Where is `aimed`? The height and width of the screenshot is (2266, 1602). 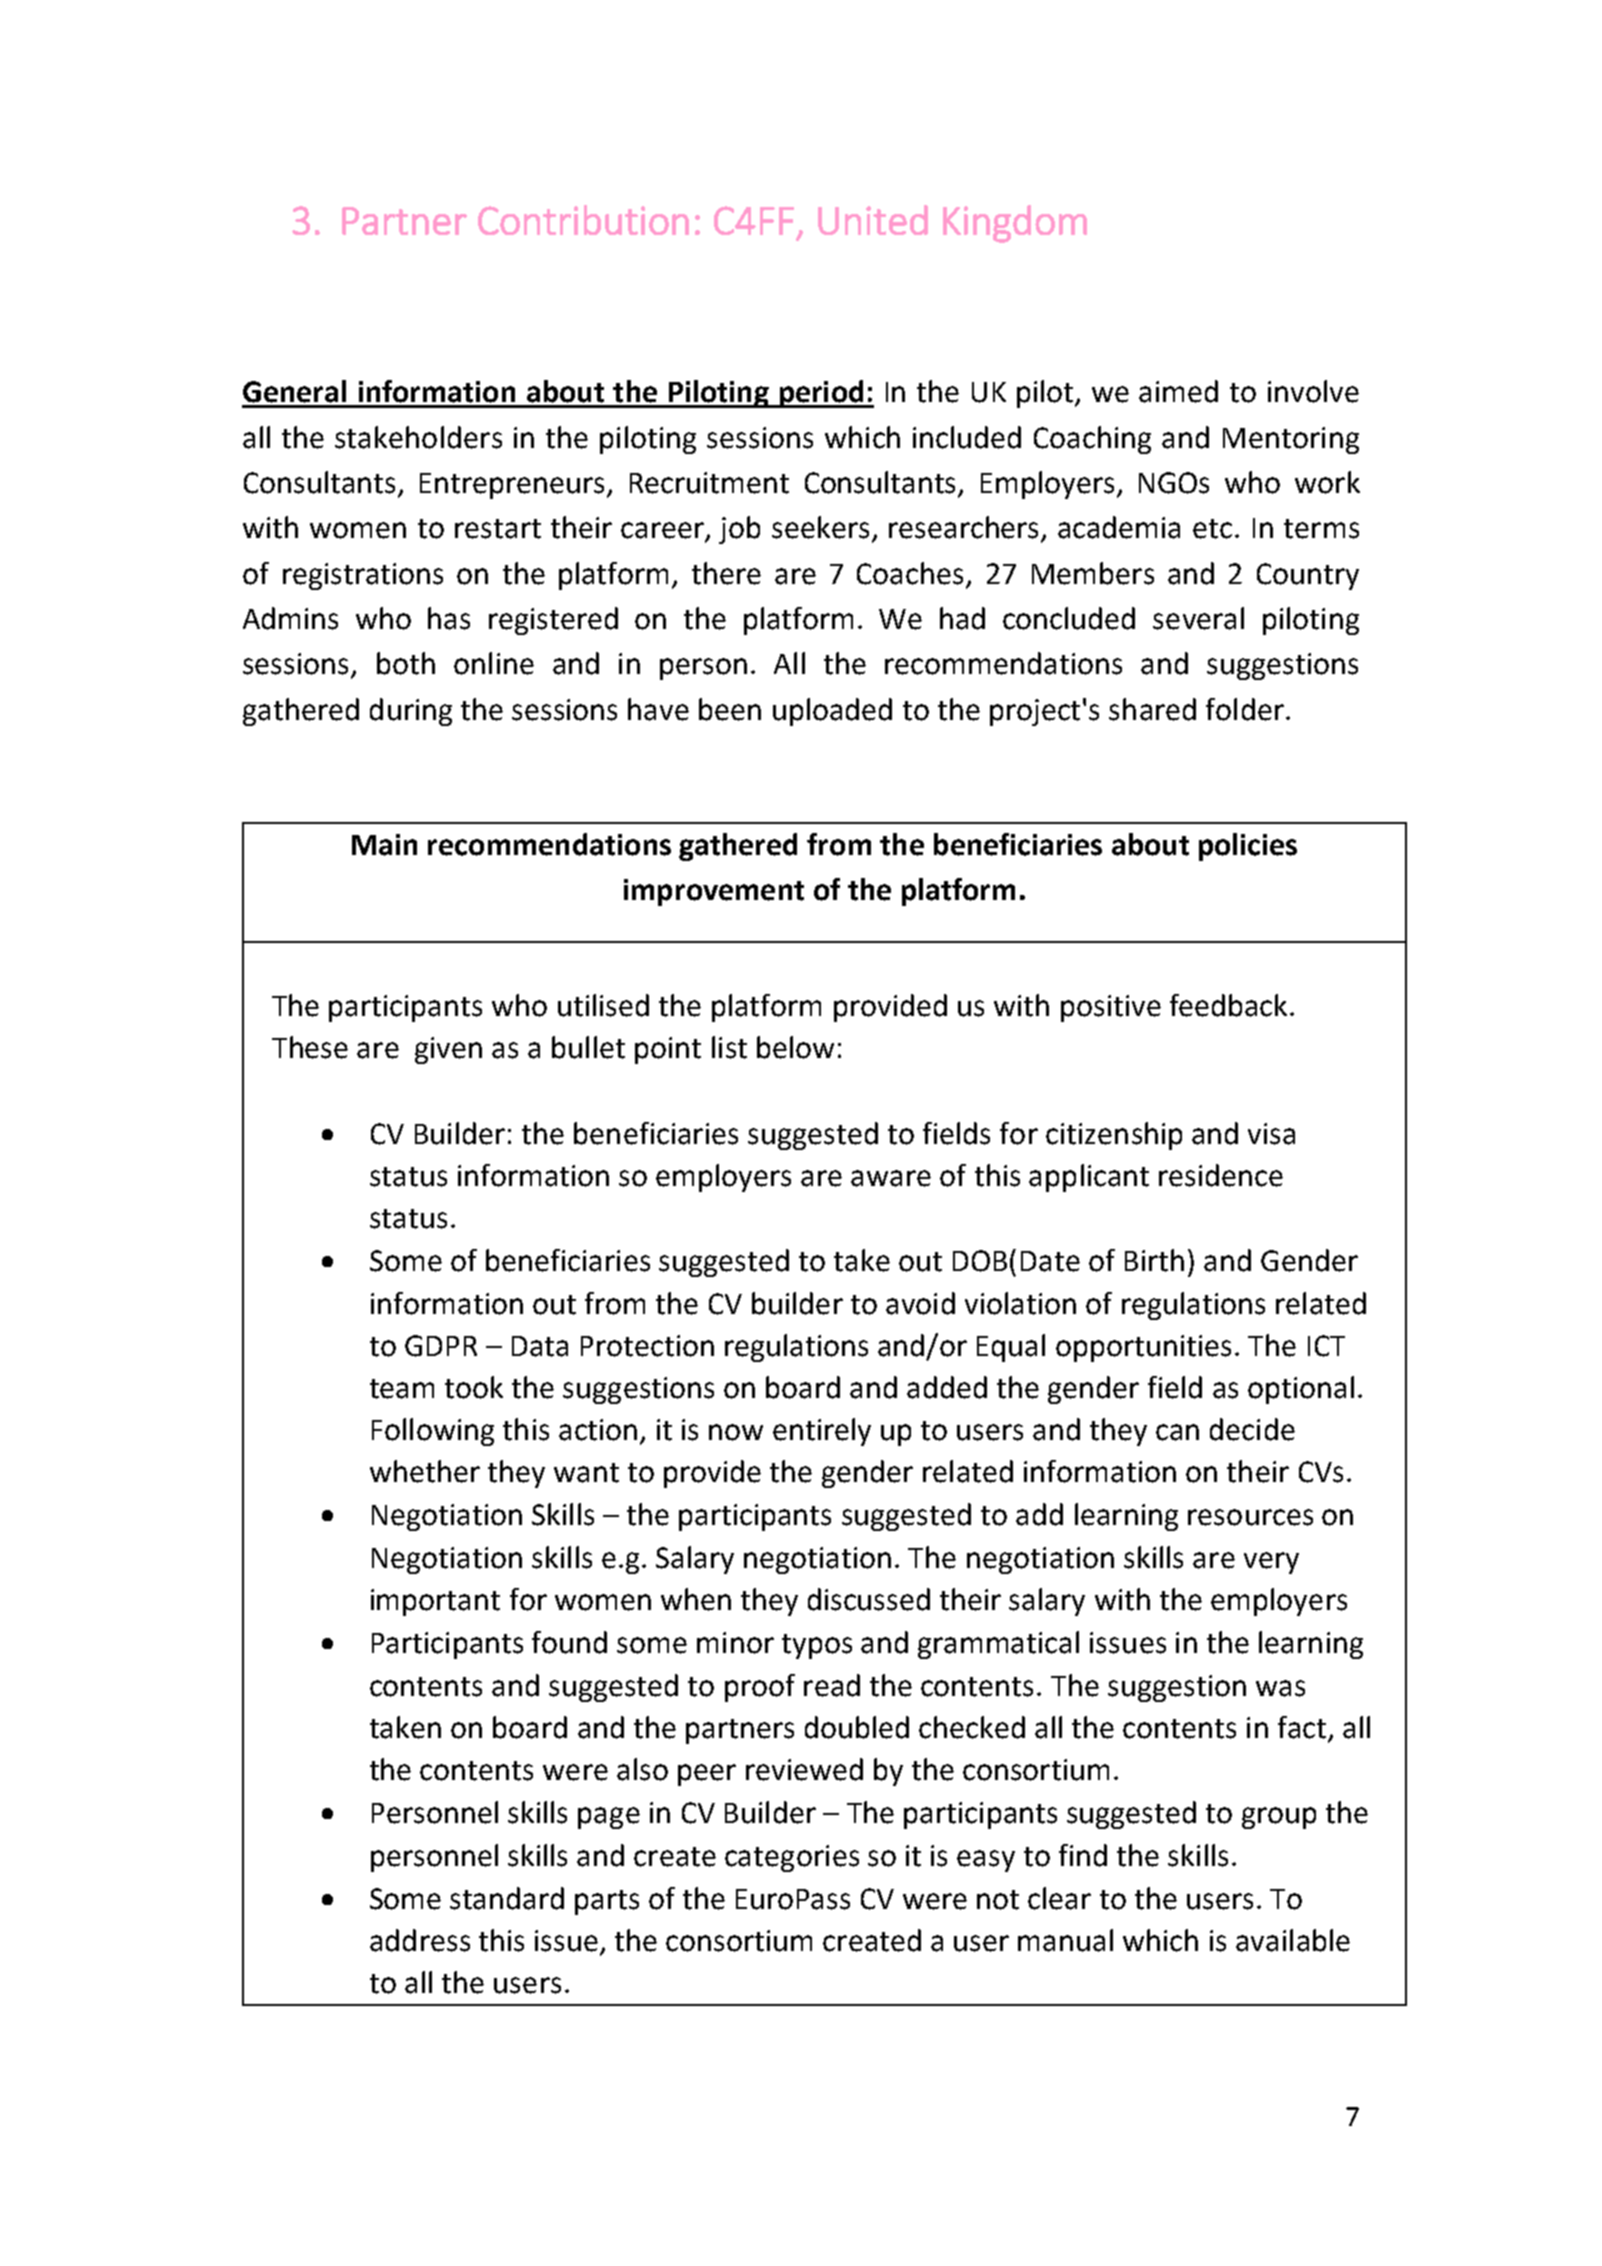
aimed is located at coordinates (1178, 391).
